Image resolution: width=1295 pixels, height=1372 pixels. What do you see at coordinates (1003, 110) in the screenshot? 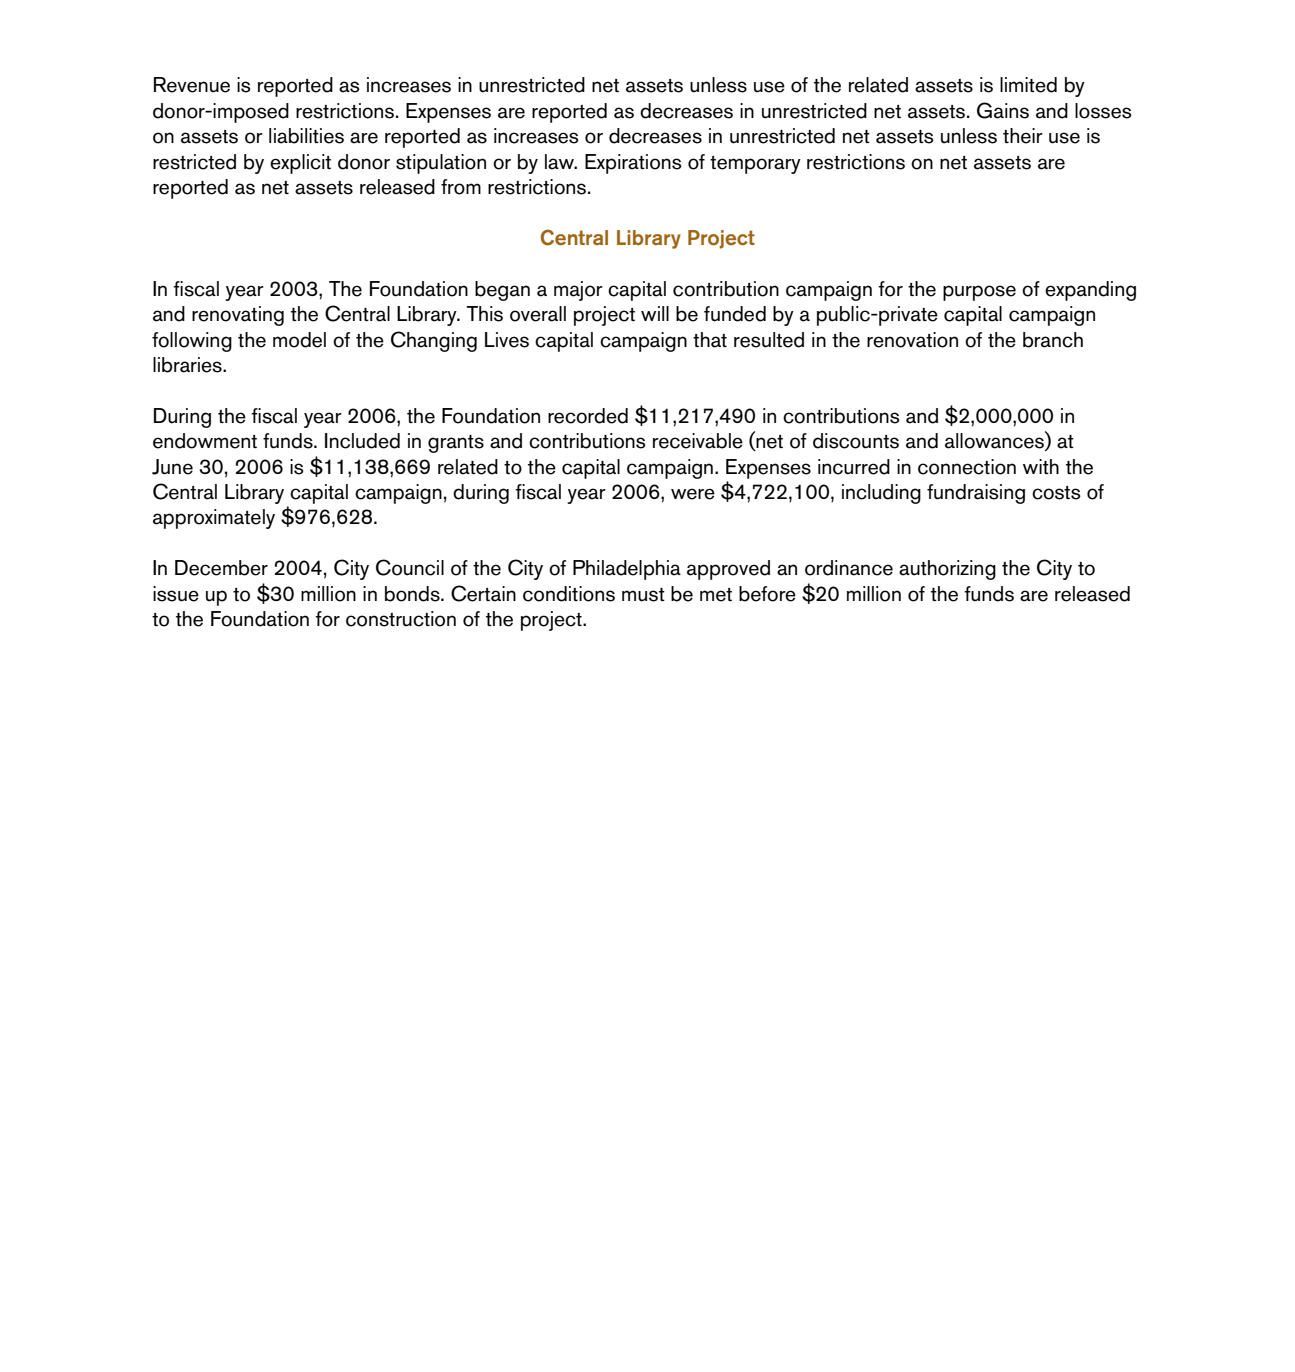
I see `Gains` at bounding box center [1003, 110].
